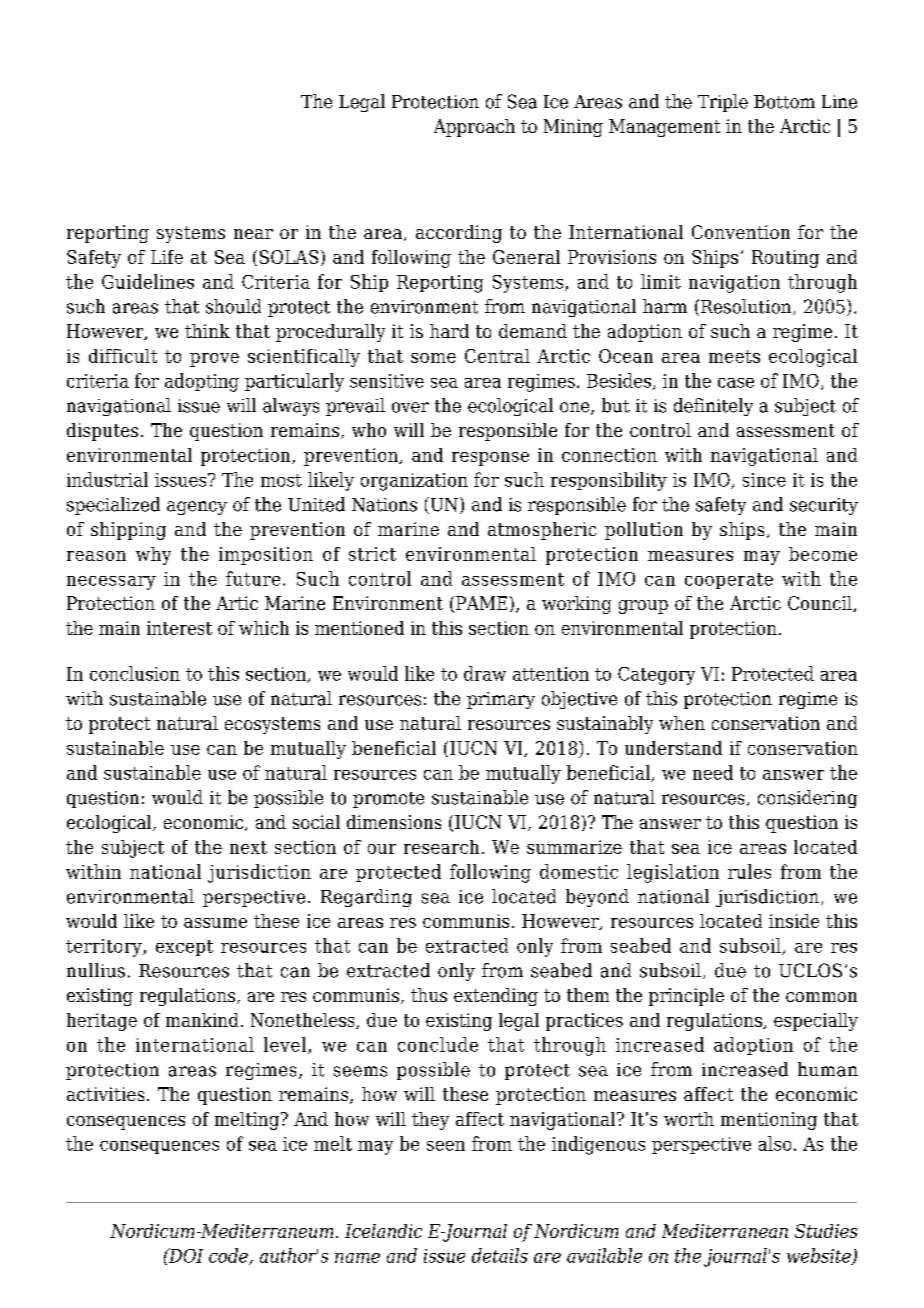 The image size is (924, 1308). What do you see at coordinates (441, 847) in the screenshot?
I see `research` at bounding box center [441, 847].
